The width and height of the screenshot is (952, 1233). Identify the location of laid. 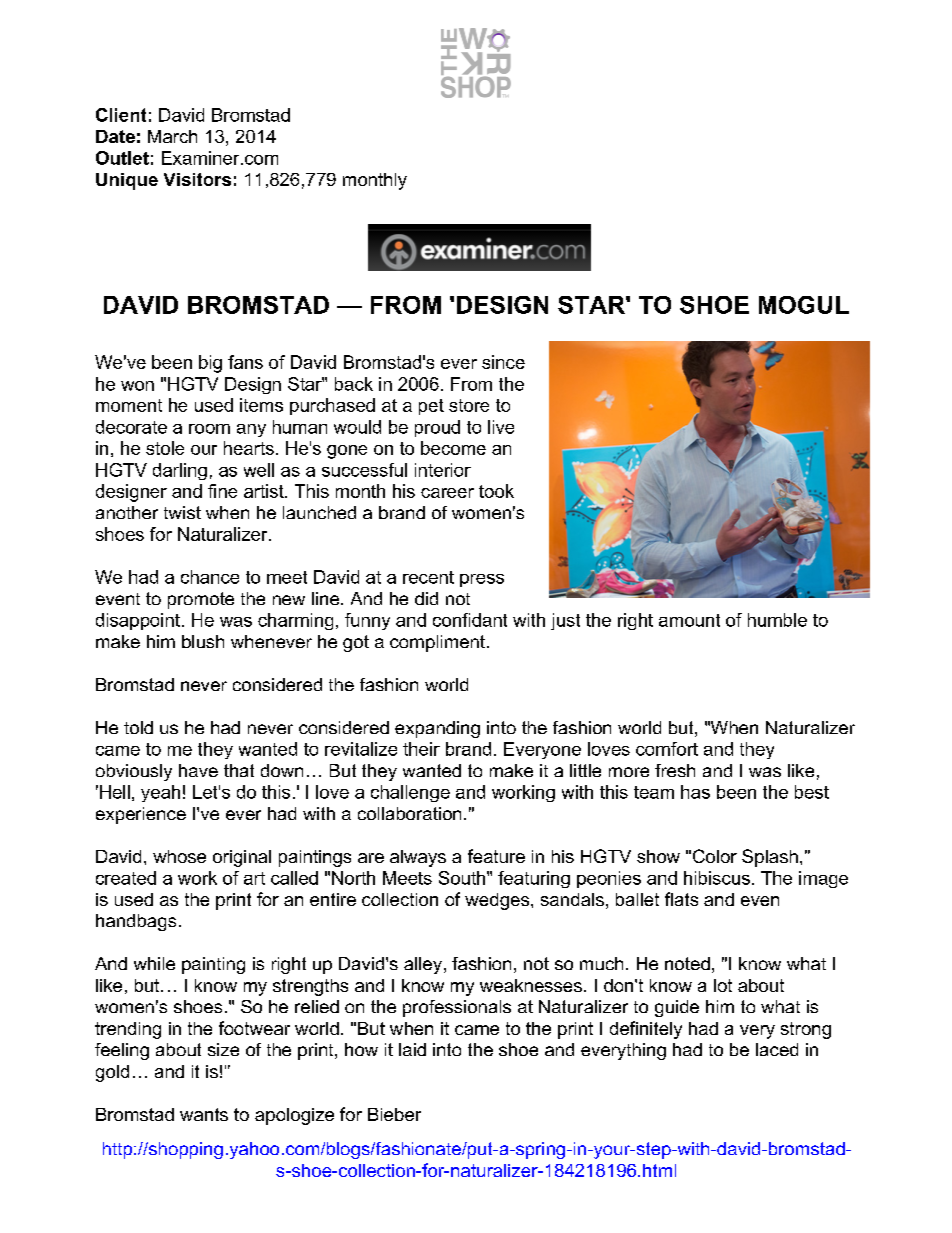
(412, 1049).
